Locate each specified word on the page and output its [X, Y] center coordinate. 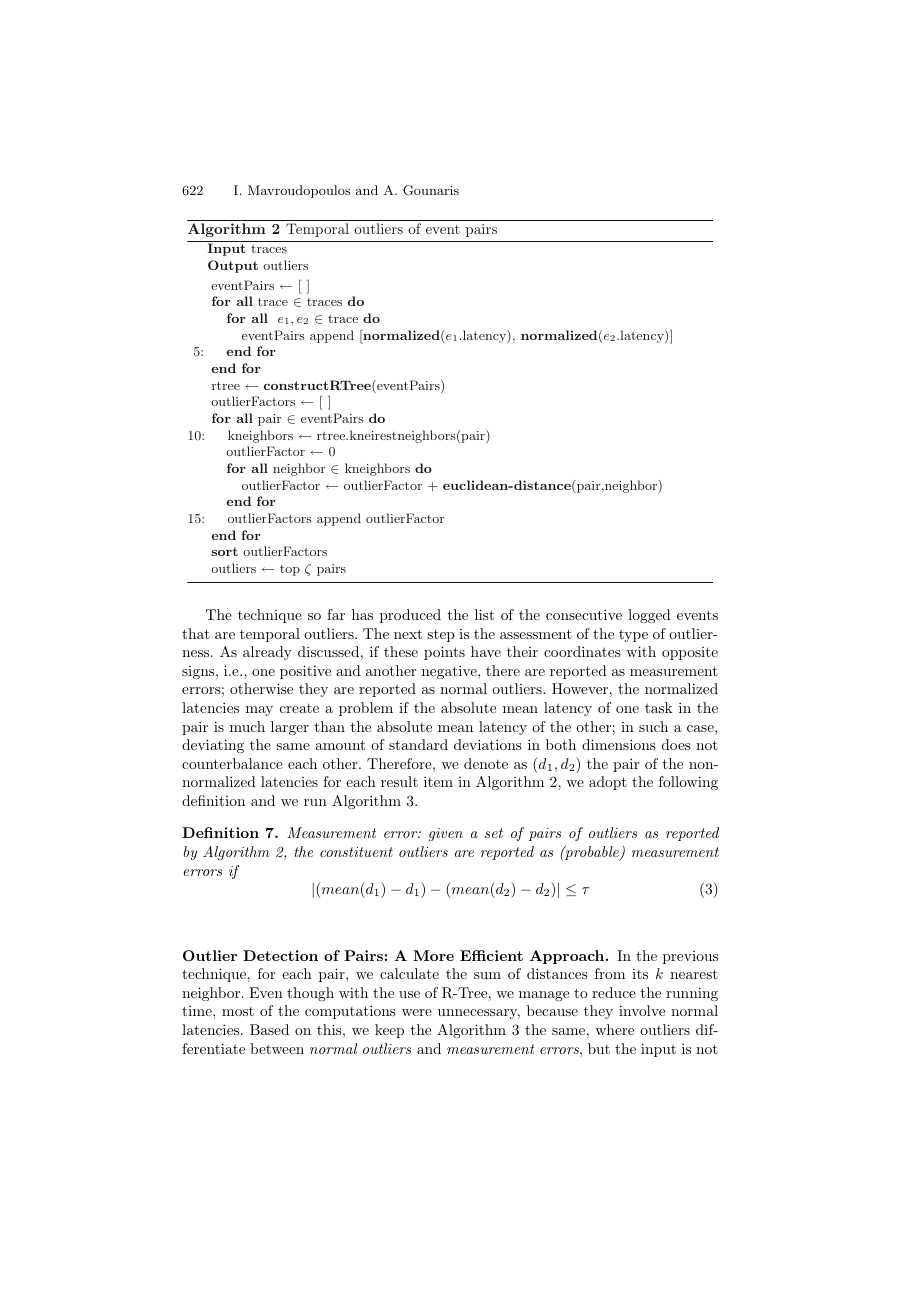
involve [642, 1010]
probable [592, 853]
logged [649, 616]
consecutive [584, 614]
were [417, 1012]
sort [224, 551]
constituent [356, 852]
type [633, 635]
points [444, 653]
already [267, 653]
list [484, 614]
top [290, 570]
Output [233, 266]
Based [269, 1029]
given [445, 834]
